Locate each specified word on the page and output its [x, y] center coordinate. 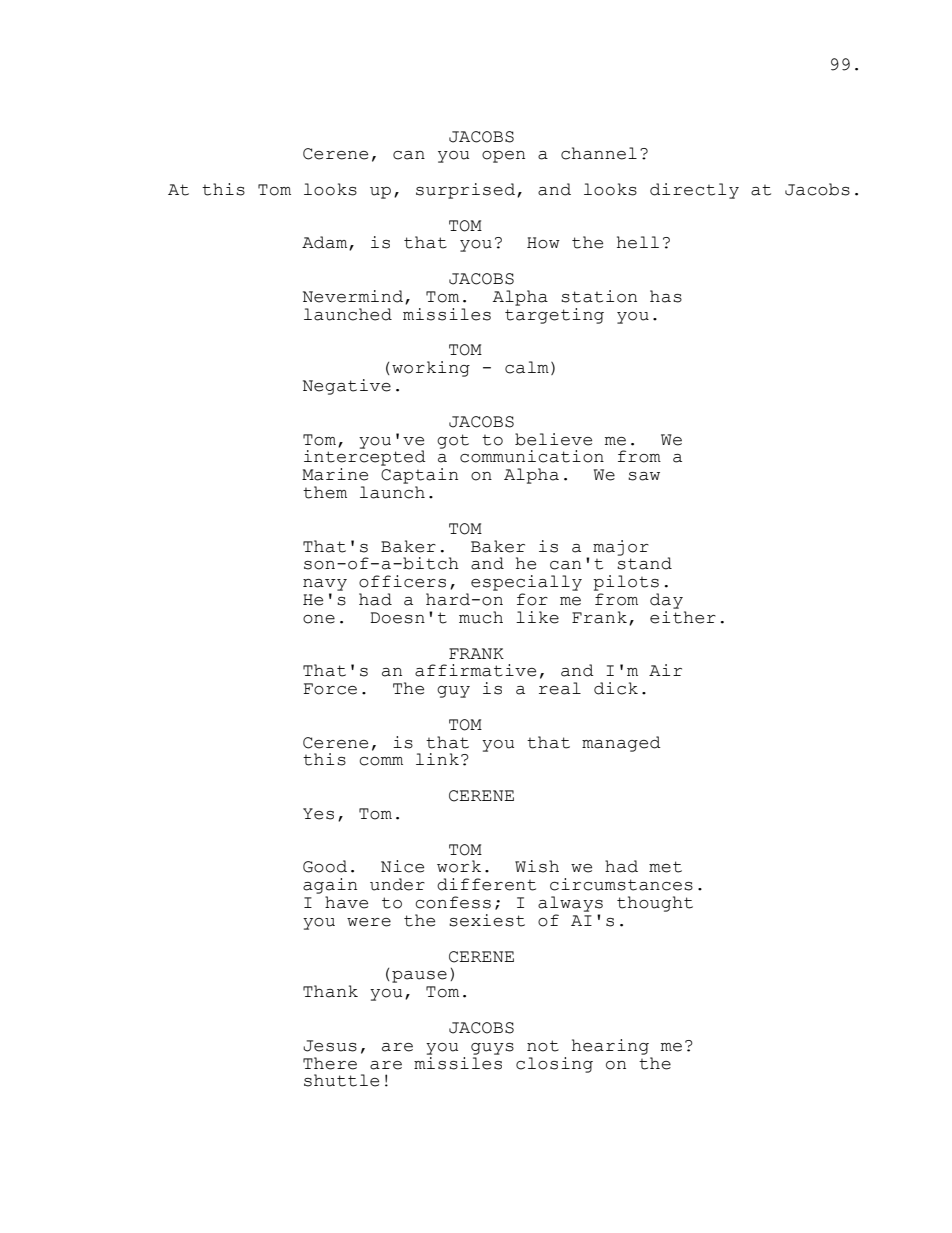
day [666, 601]
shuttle [341, 1080]
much [481, 617]
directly [694, 191]
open [503, 157]
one [319, 619]
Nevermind [353, 296]
